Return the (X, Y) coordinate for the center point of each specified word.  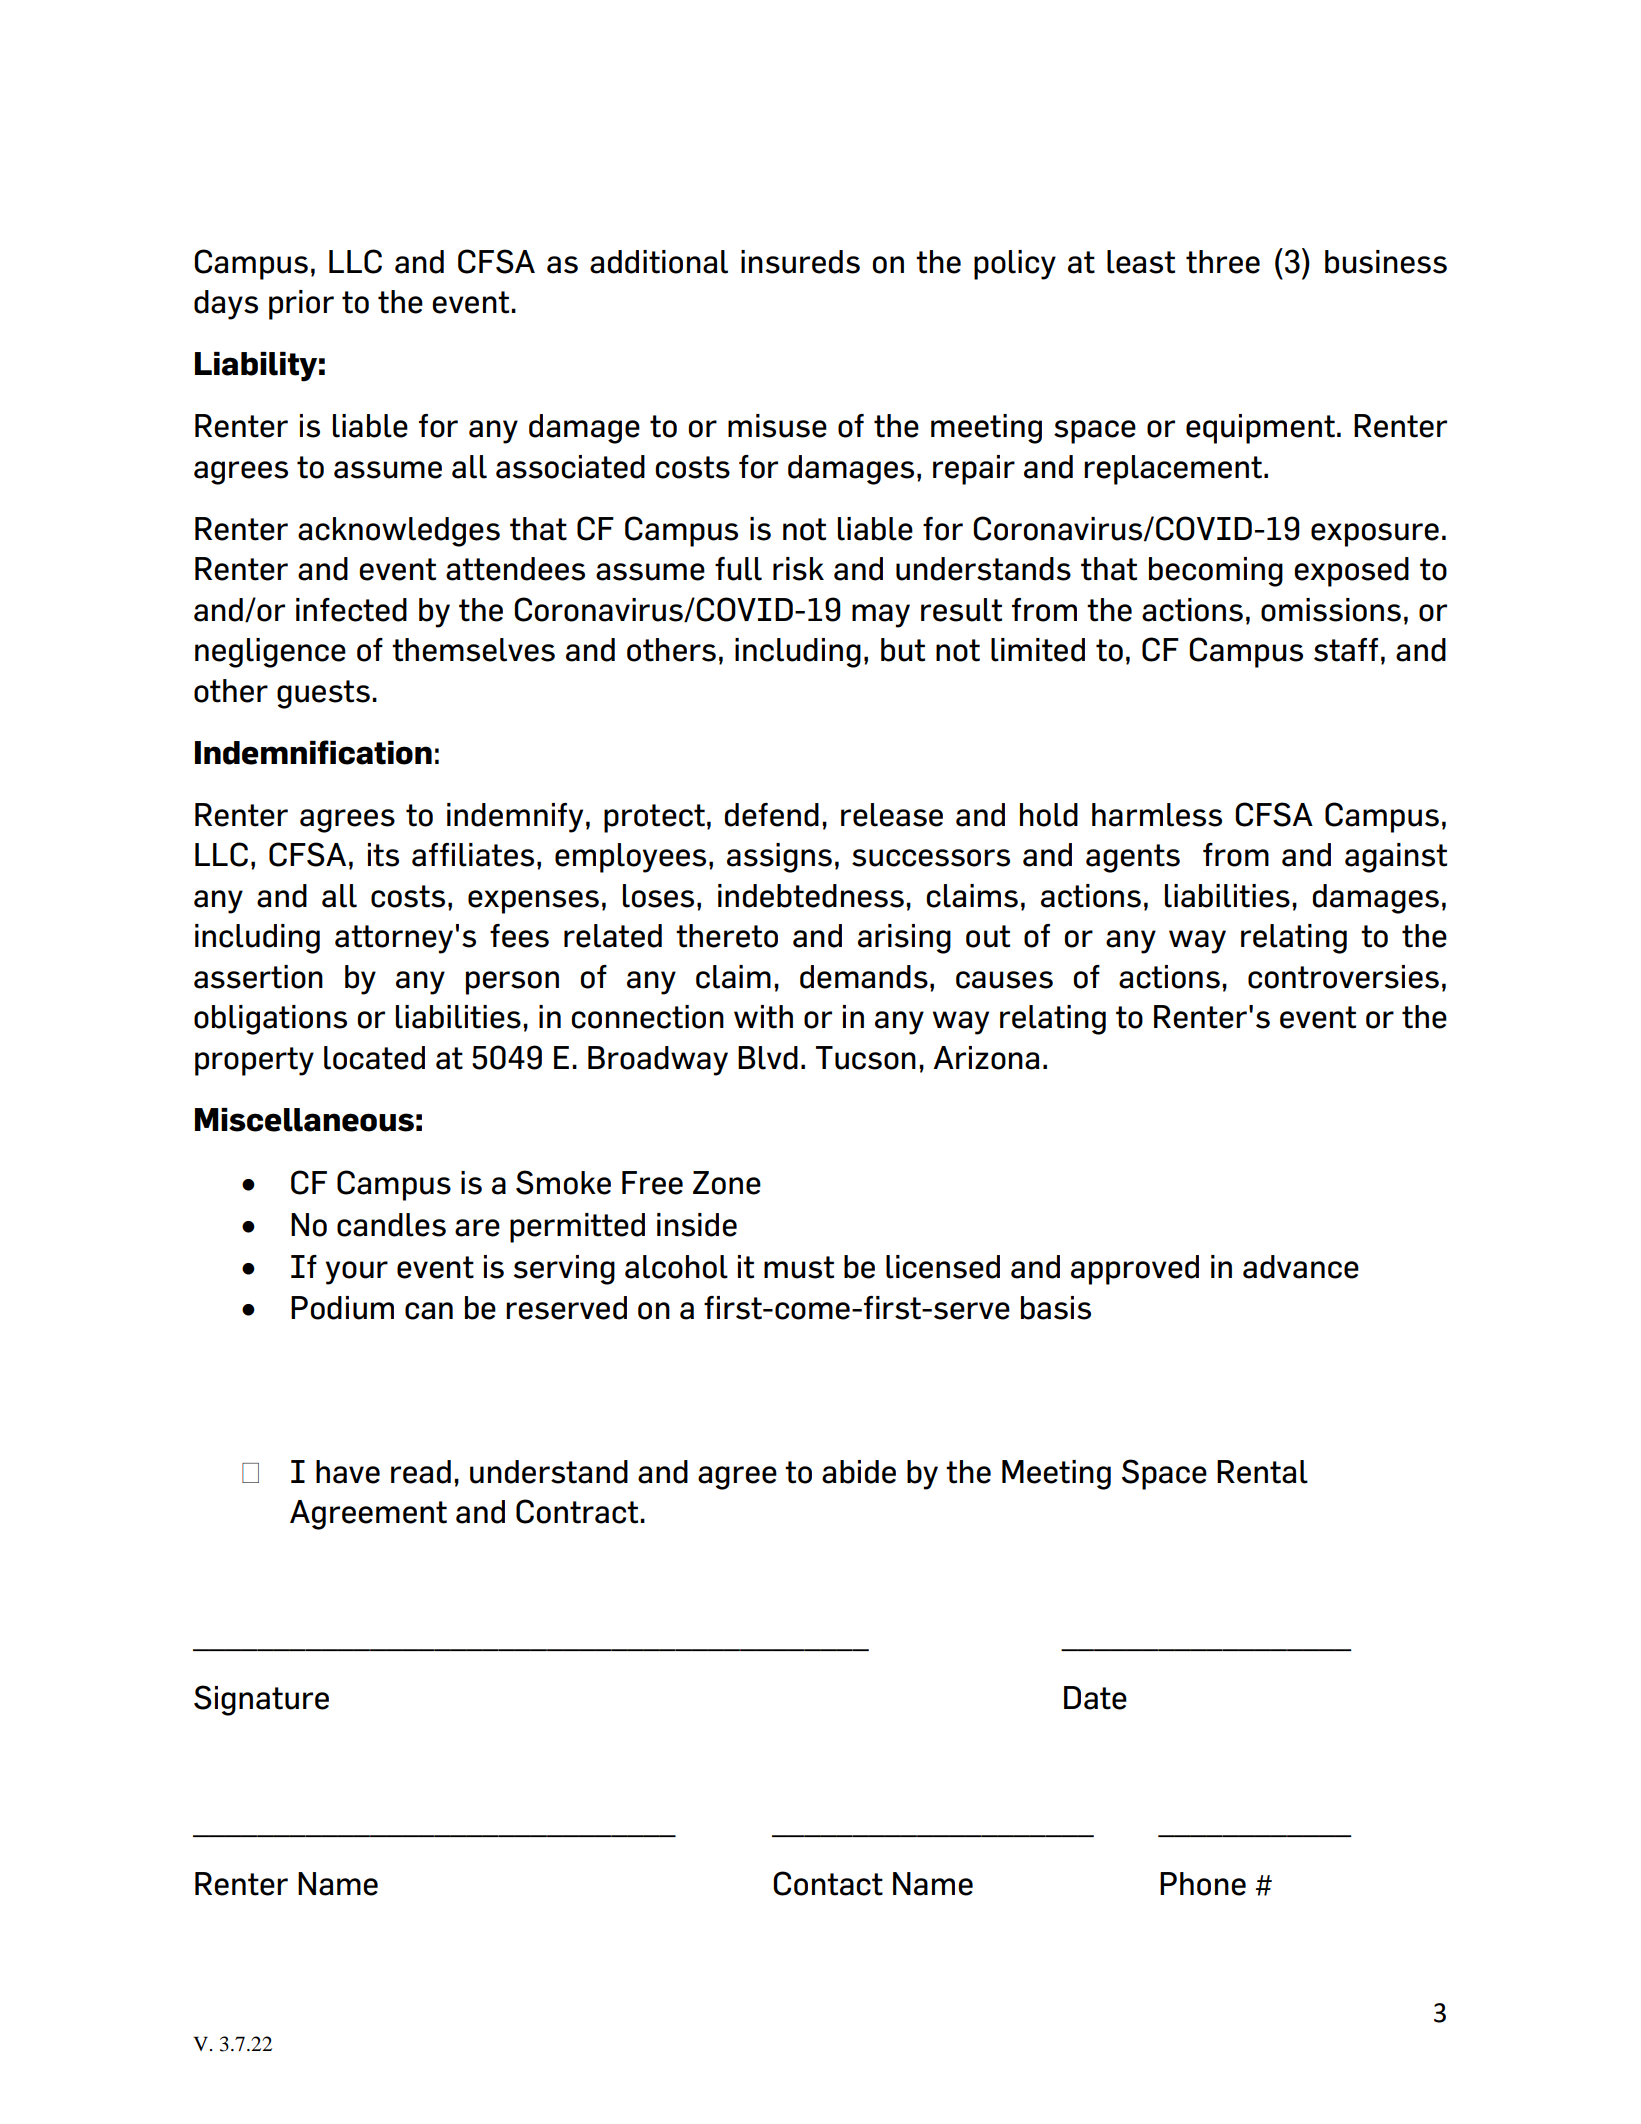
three (1223, 262)
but (903, 650)
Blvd (768, 1058)
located (374, 1058)
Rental (1262, 1472)
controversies (1343, 977)
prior (301, 305)
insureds (800, 262)
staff (1346, 650)
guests (323, 694)
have (348, 1472)
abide (859, 1472)
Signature (261, 1700)
